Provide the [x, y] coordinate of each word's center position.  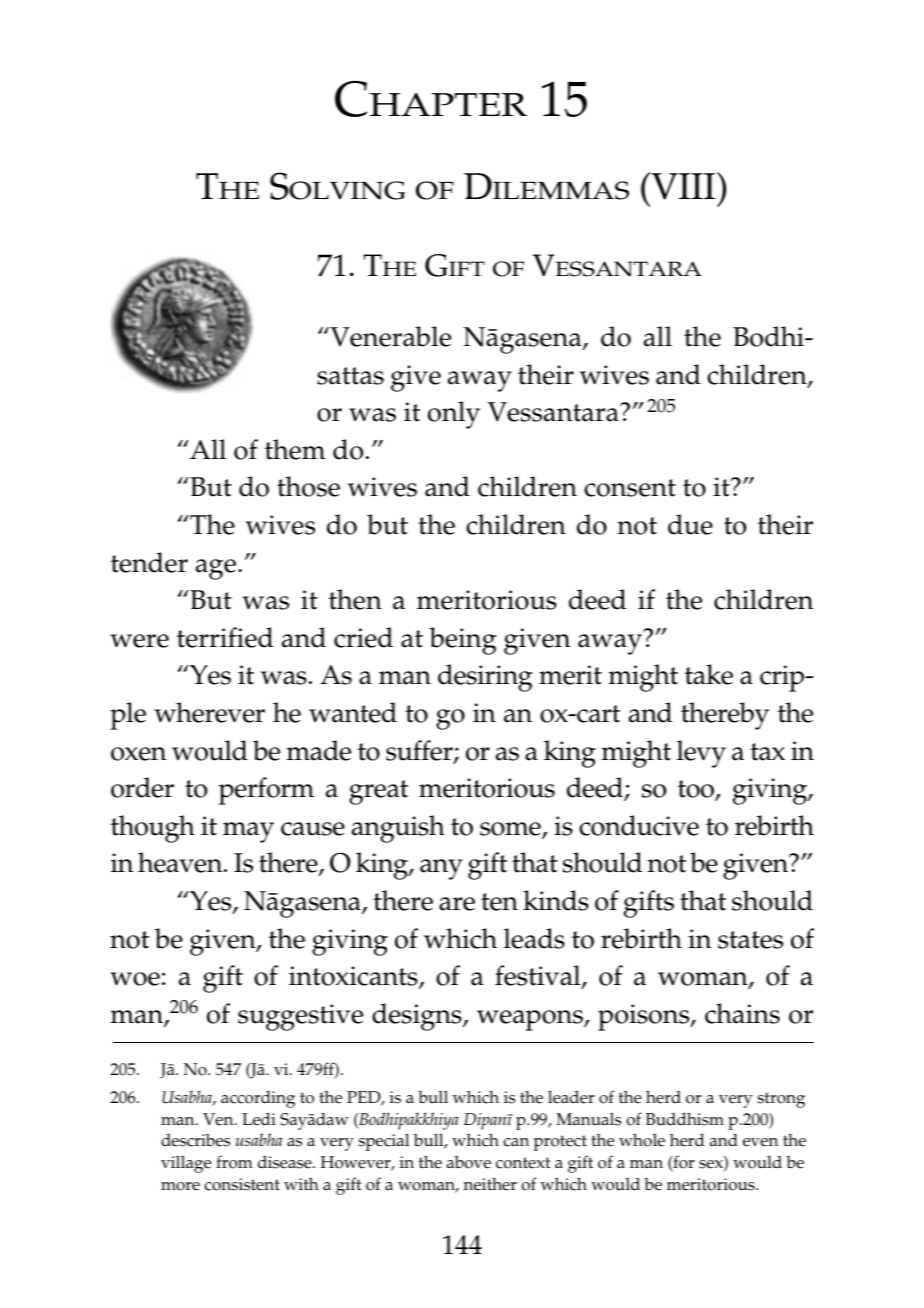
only [454, 415]
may [248, 832]
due [690, 524]
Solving [337, 186]
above [469, 1162]
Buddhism [685, 1119]
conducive [639, 825]
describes [195, 1140]
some [511, 830]
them [295, 449]
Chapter [431, 98]
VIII [683, 186]
